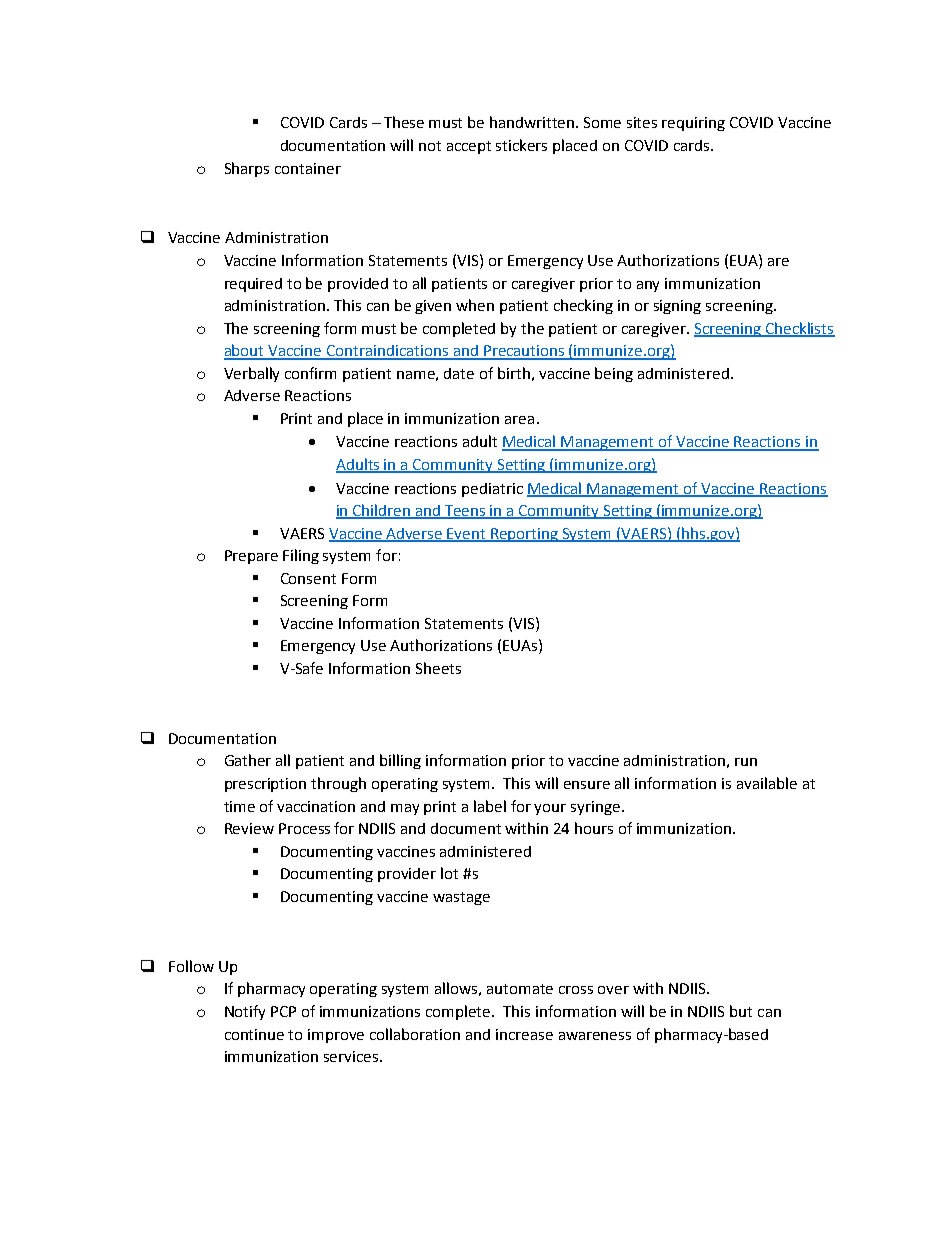 The image size is (952, 1233). Describe the element at coordinates (693, 124) in the image. I see `requiring` at that location.
